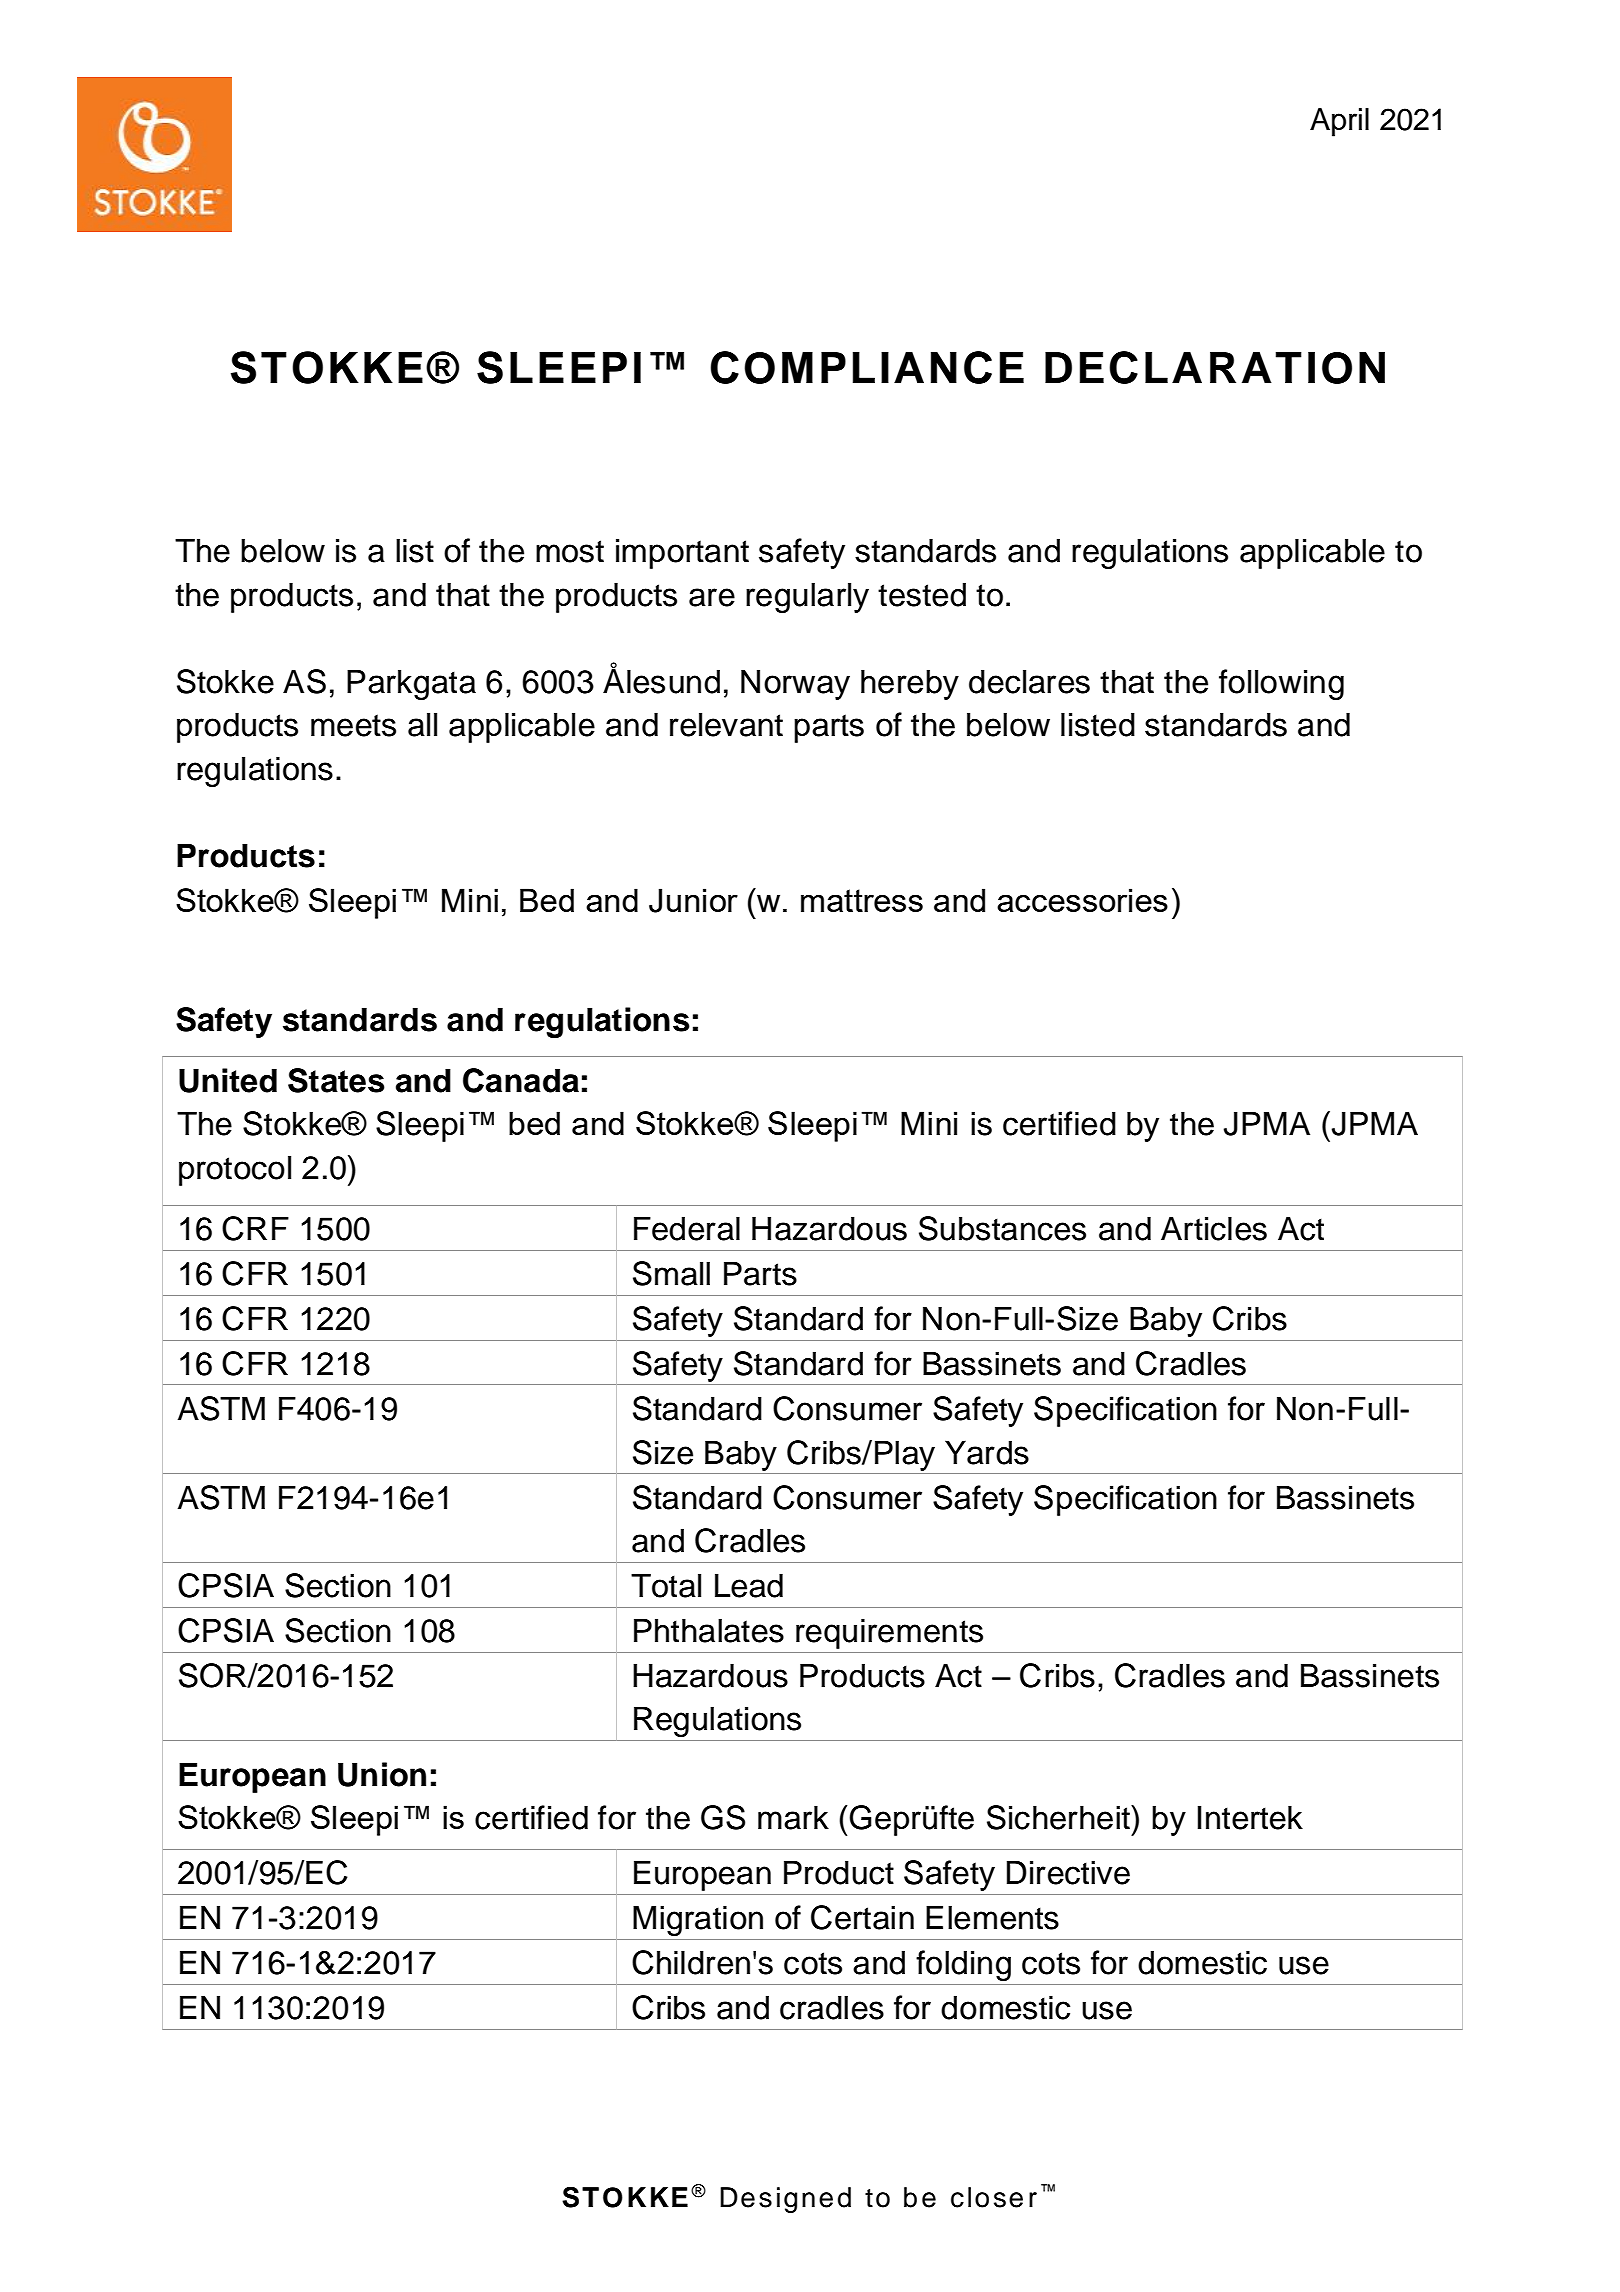 This document has width=1620, height=2292. I want to click on meets, so click(353, 725).
